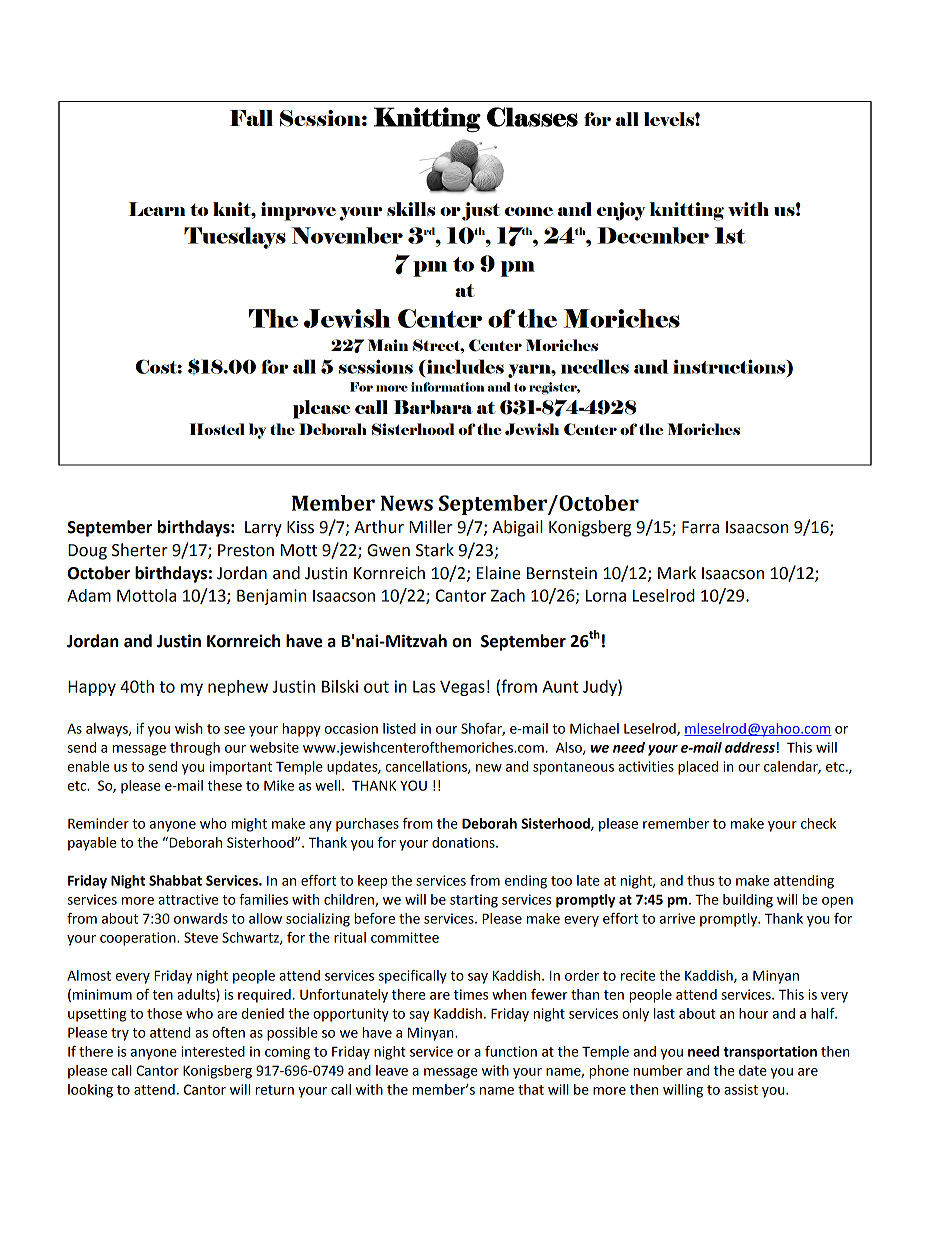  Describe the element at coordinates (770, 1053) in the screenshot. I see `transportation` at that location.
